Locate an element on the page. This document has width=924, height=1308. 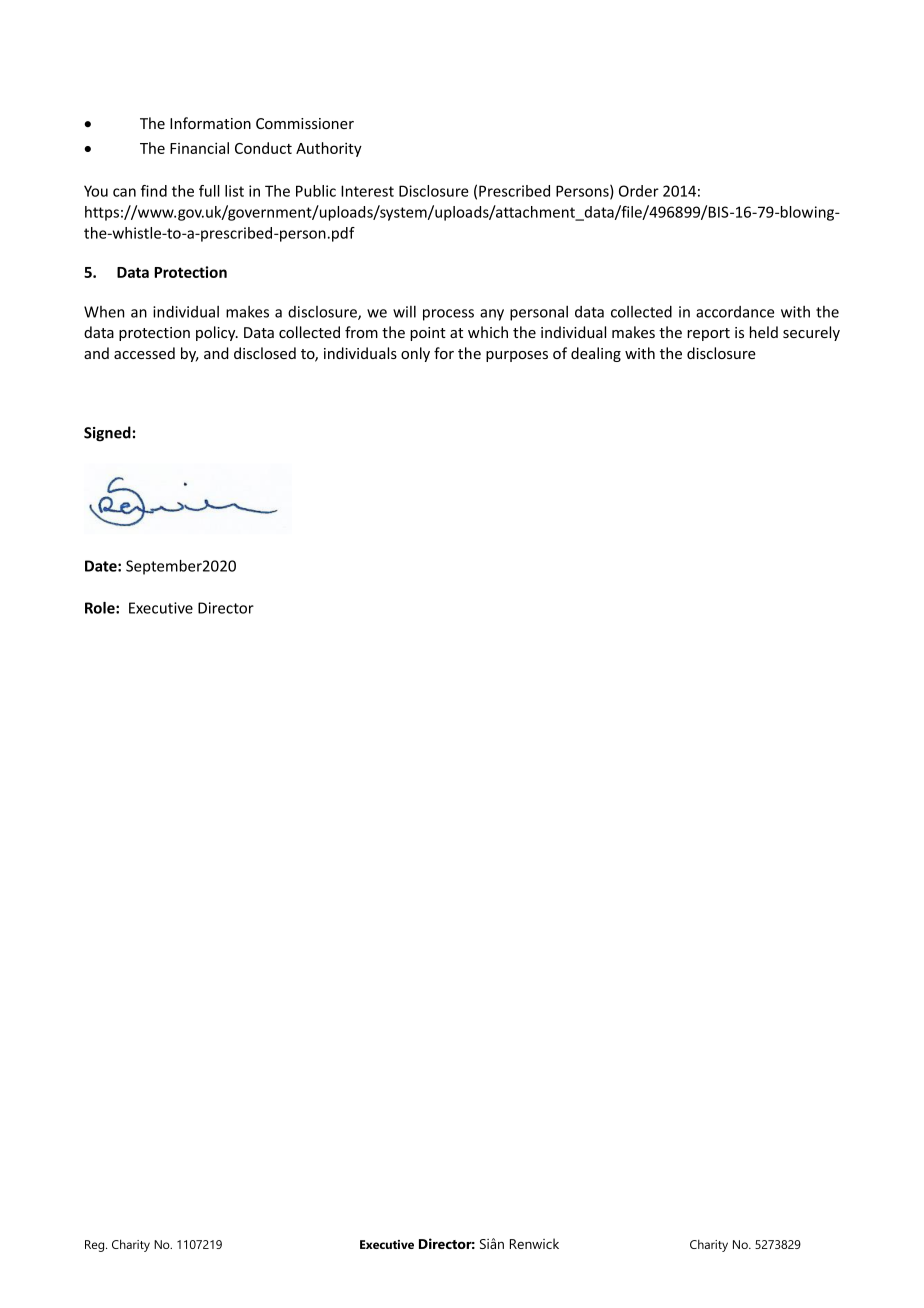
Interest is located at coordinates (367, 191).
